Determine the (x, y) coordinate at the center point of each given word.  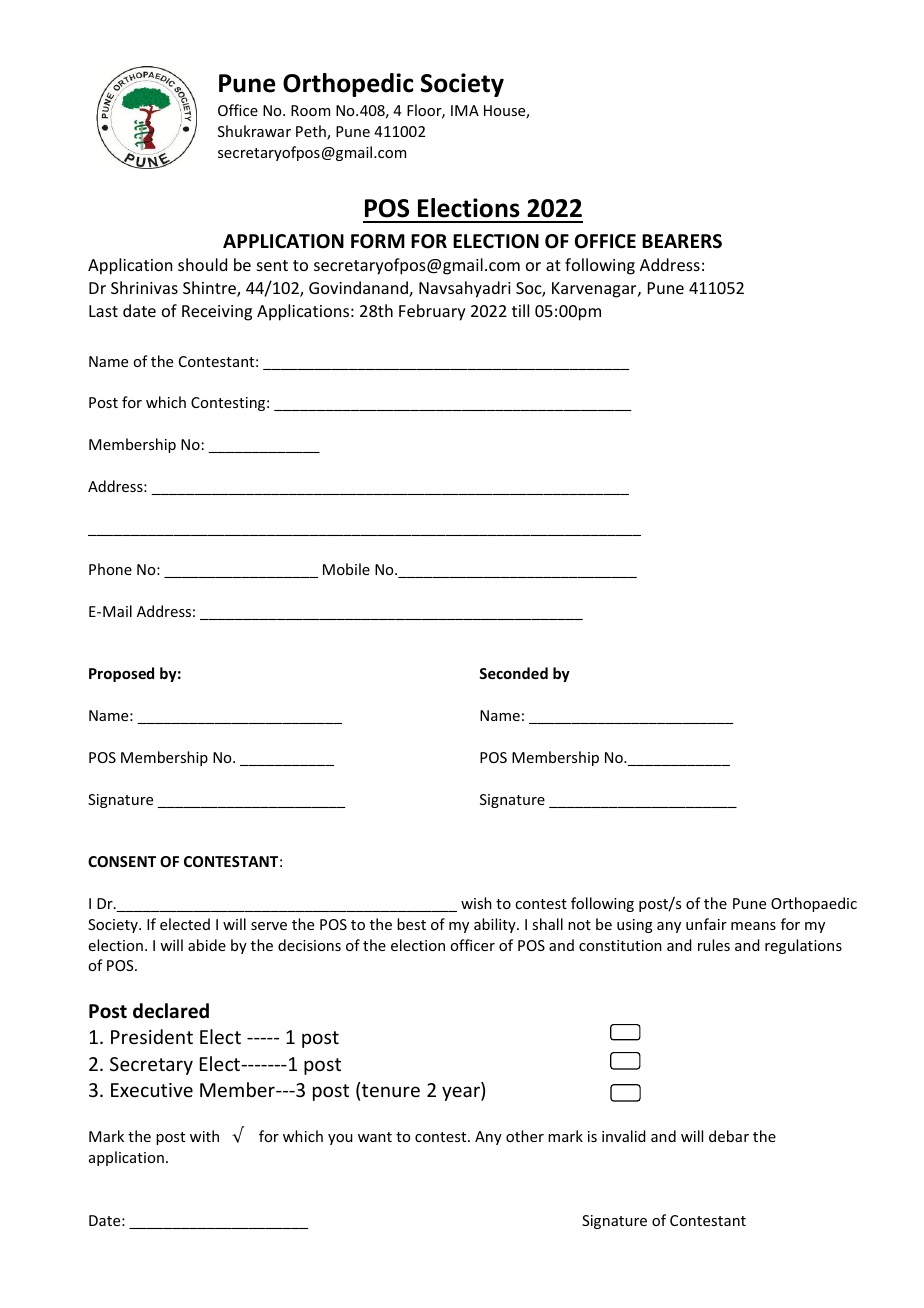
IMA (465, 110)
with (204, 1136)
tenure (391, 1090)
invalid (624, 1136)
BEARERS (682, 241)
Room (310, 110)
